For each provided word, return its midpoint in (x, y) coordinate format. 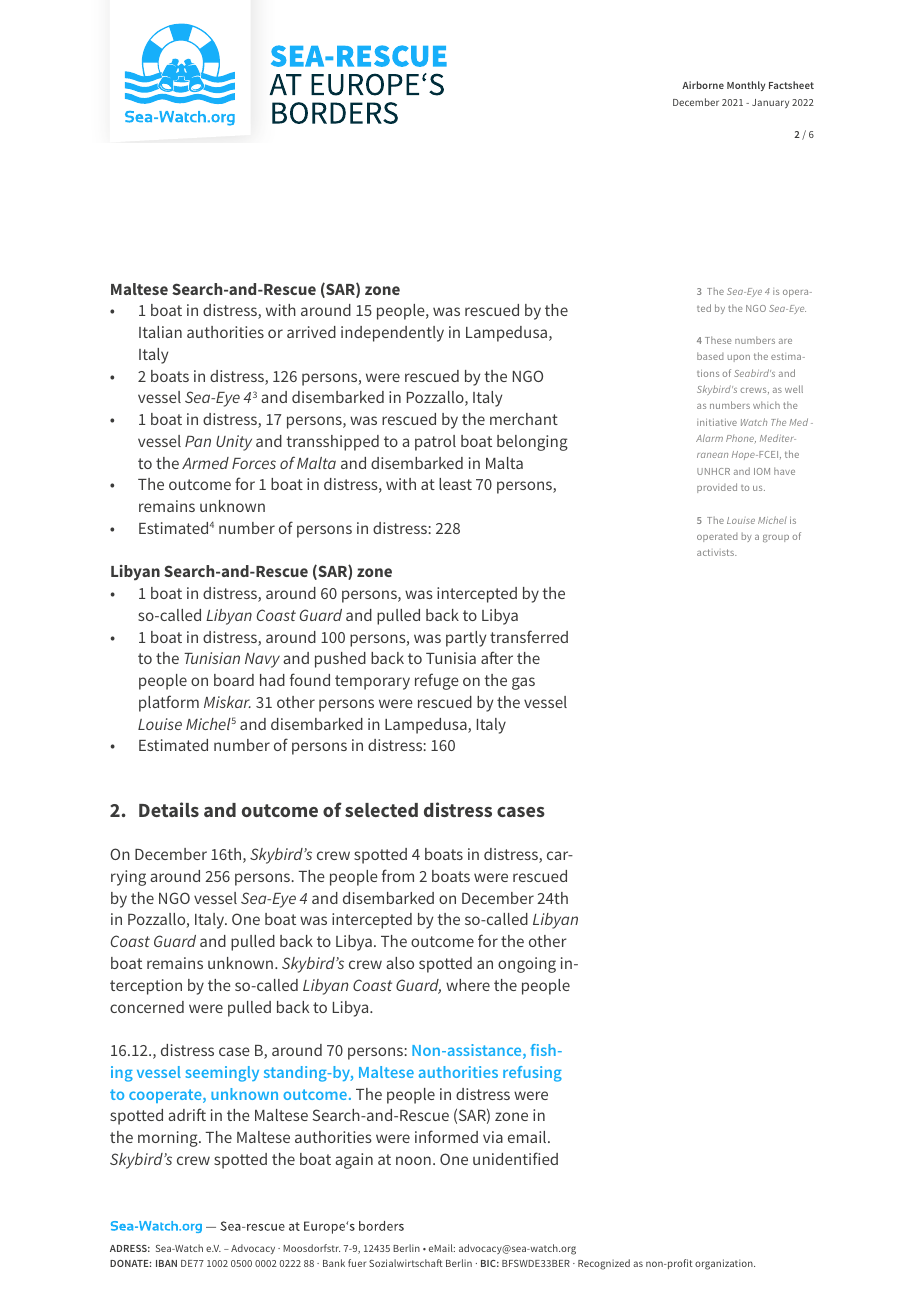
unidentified (515, 1158)
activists (716, 552)
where (468, 985)
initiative (717, 422)
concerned (147, 1007)
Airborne (703, 85)
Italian (160, 332)
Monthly (746, 86)
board (234, 680)
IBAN (166, 1263)
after (497, 657)
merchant (524, 419)
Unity (234, 443)
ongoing (527, 965)
